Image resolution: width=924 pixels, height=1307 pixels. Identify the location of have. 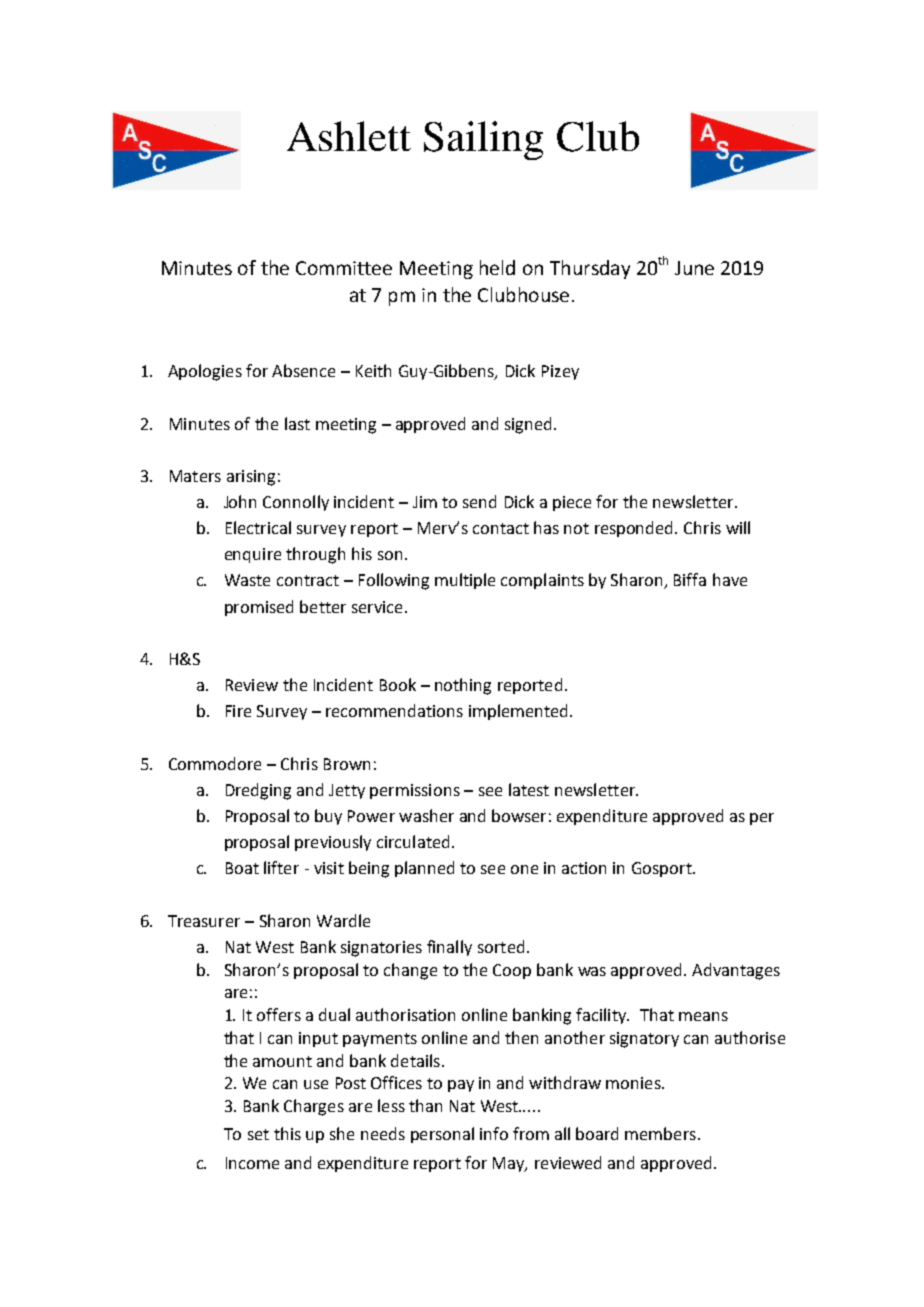
(730, 579).
